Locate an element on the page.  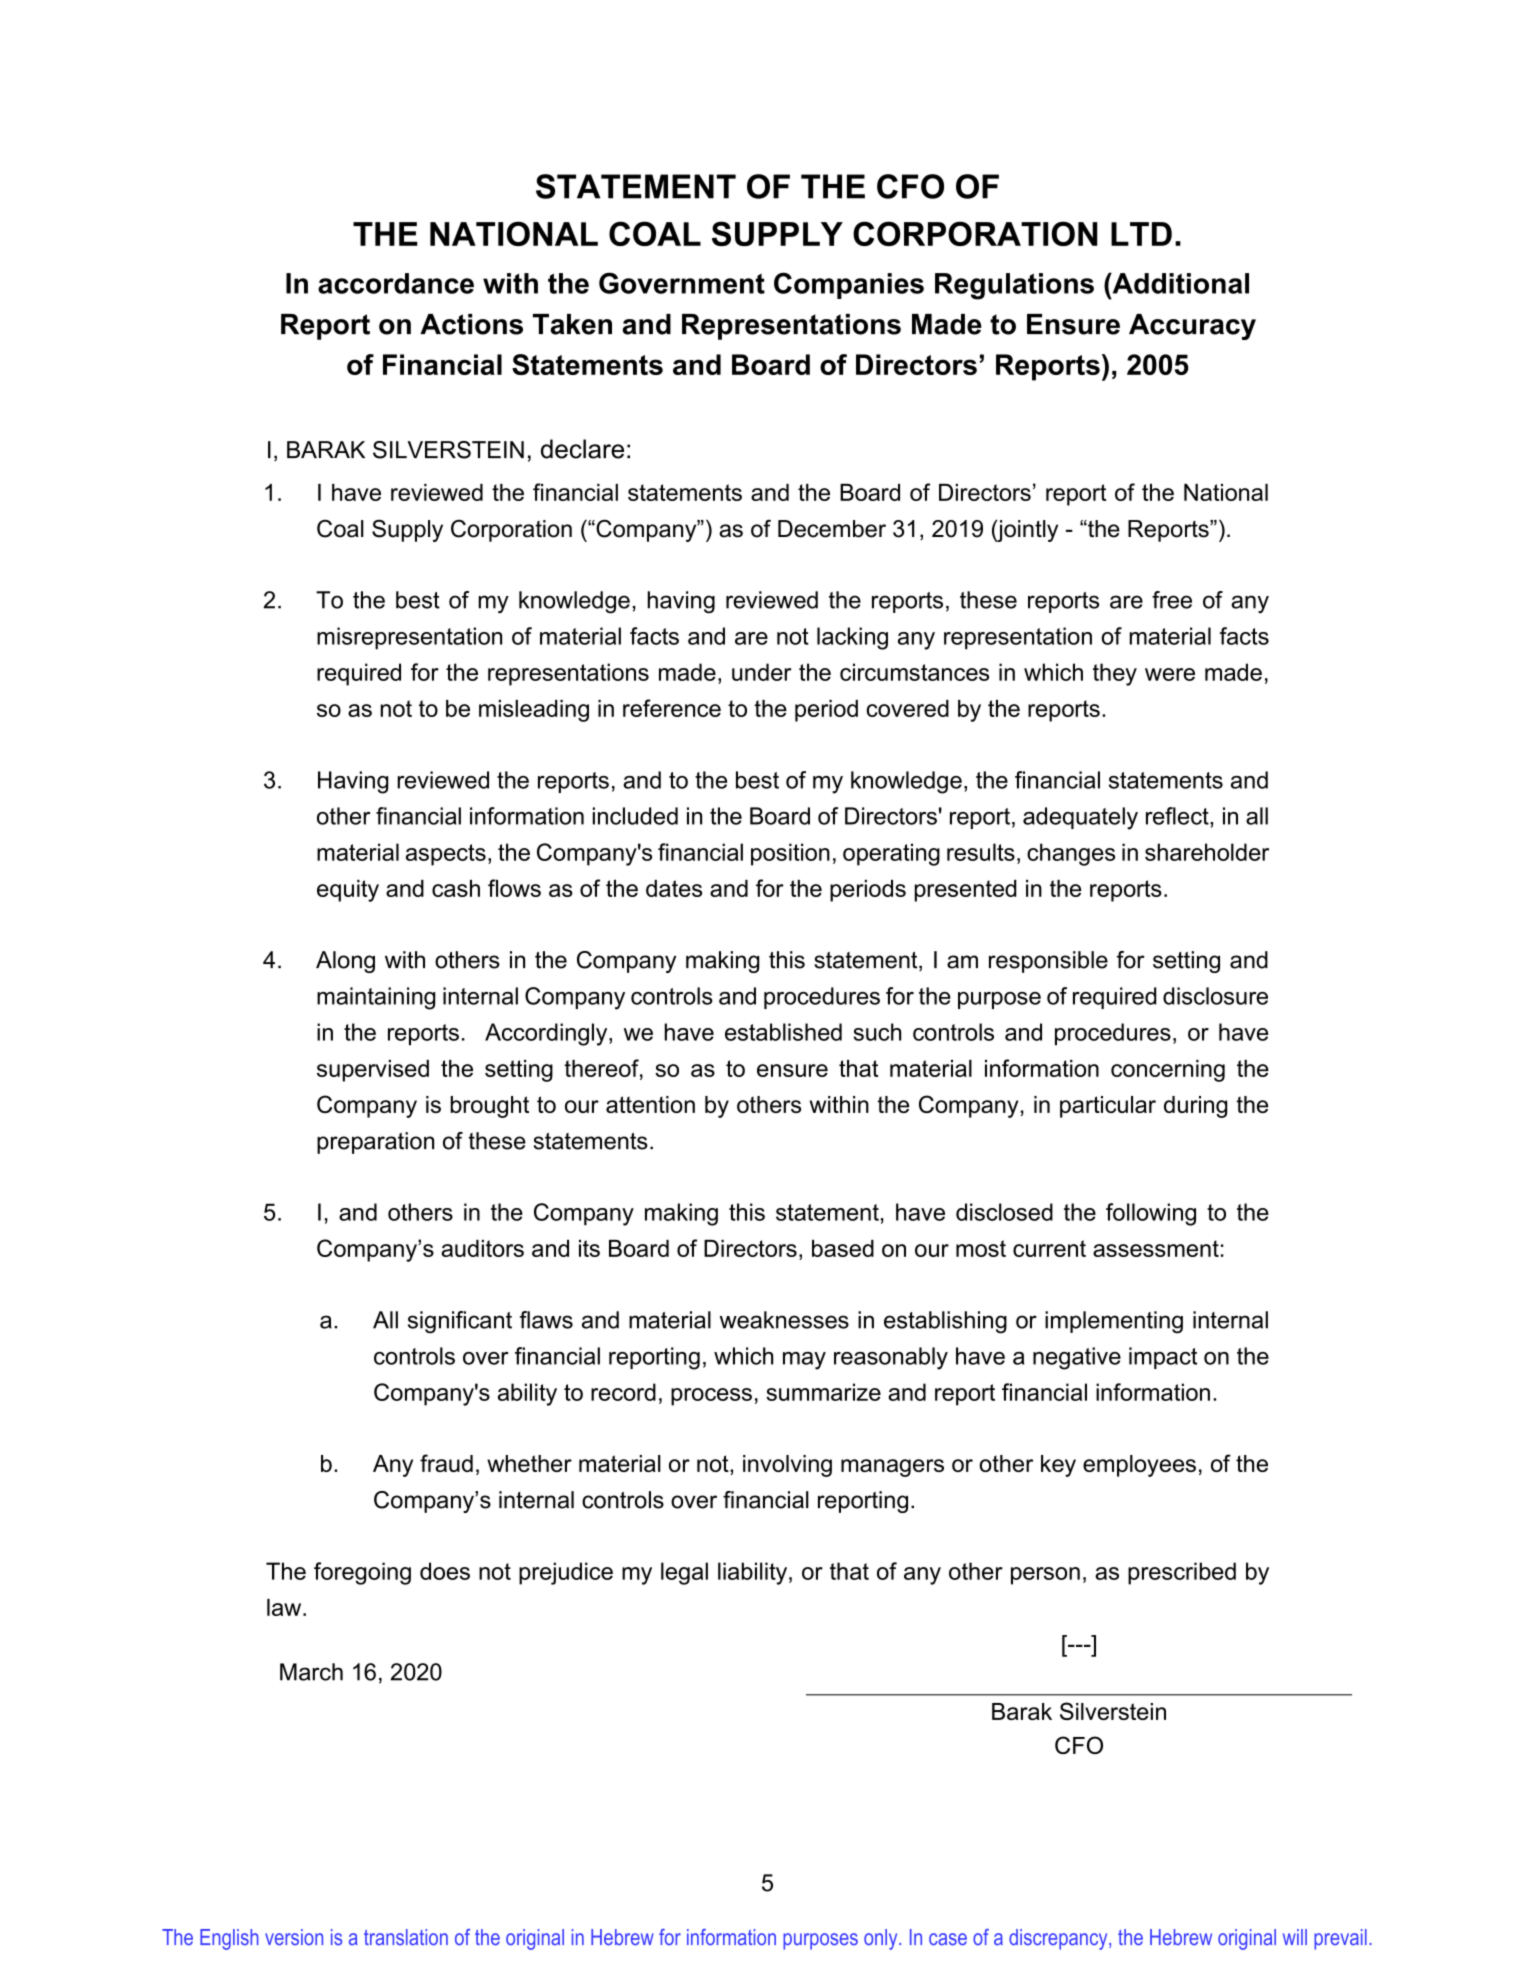
maintaining is located at coordinates (376, 998).
